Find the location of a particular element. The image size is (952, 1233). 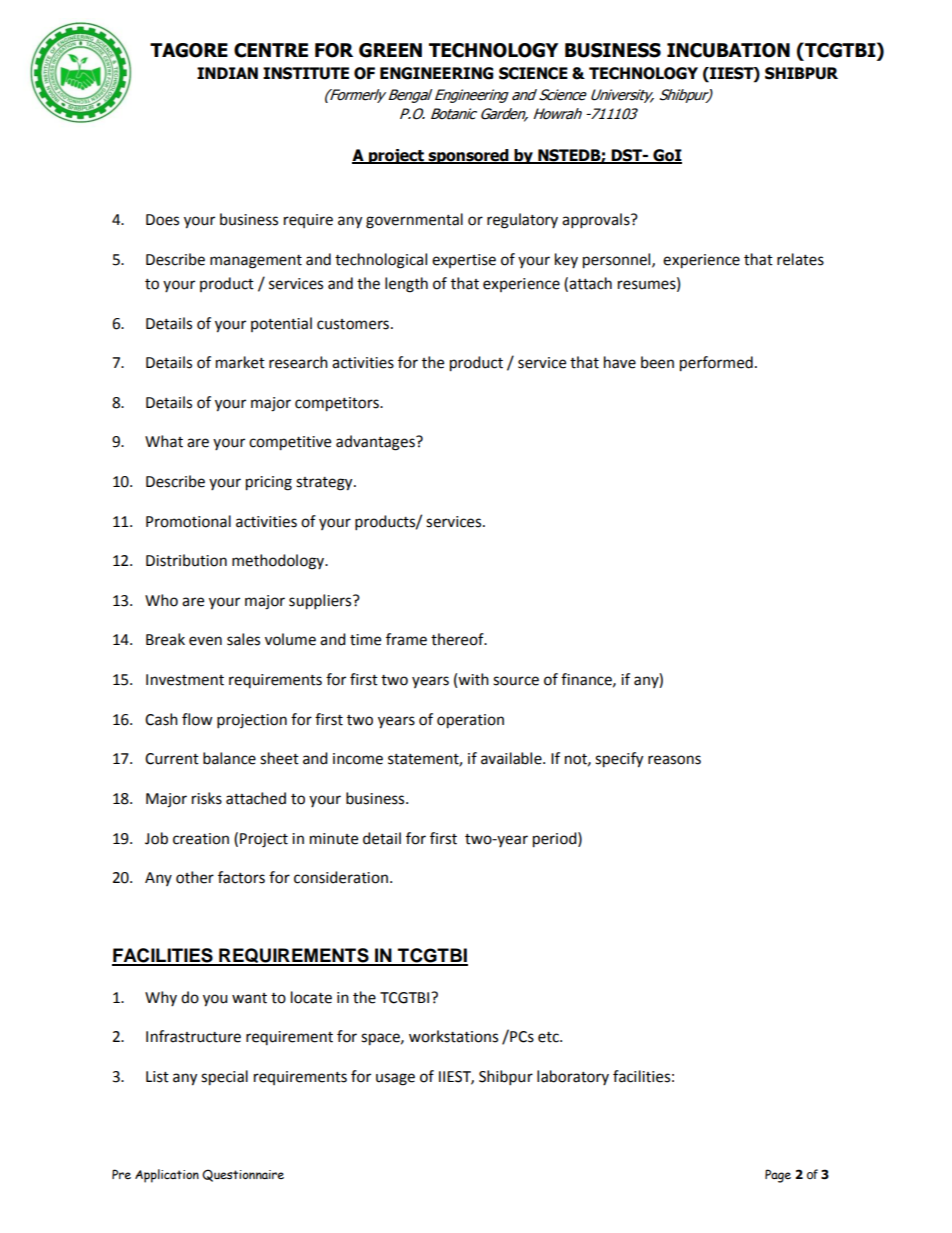

reasons is located at coordinates (674, 760).
